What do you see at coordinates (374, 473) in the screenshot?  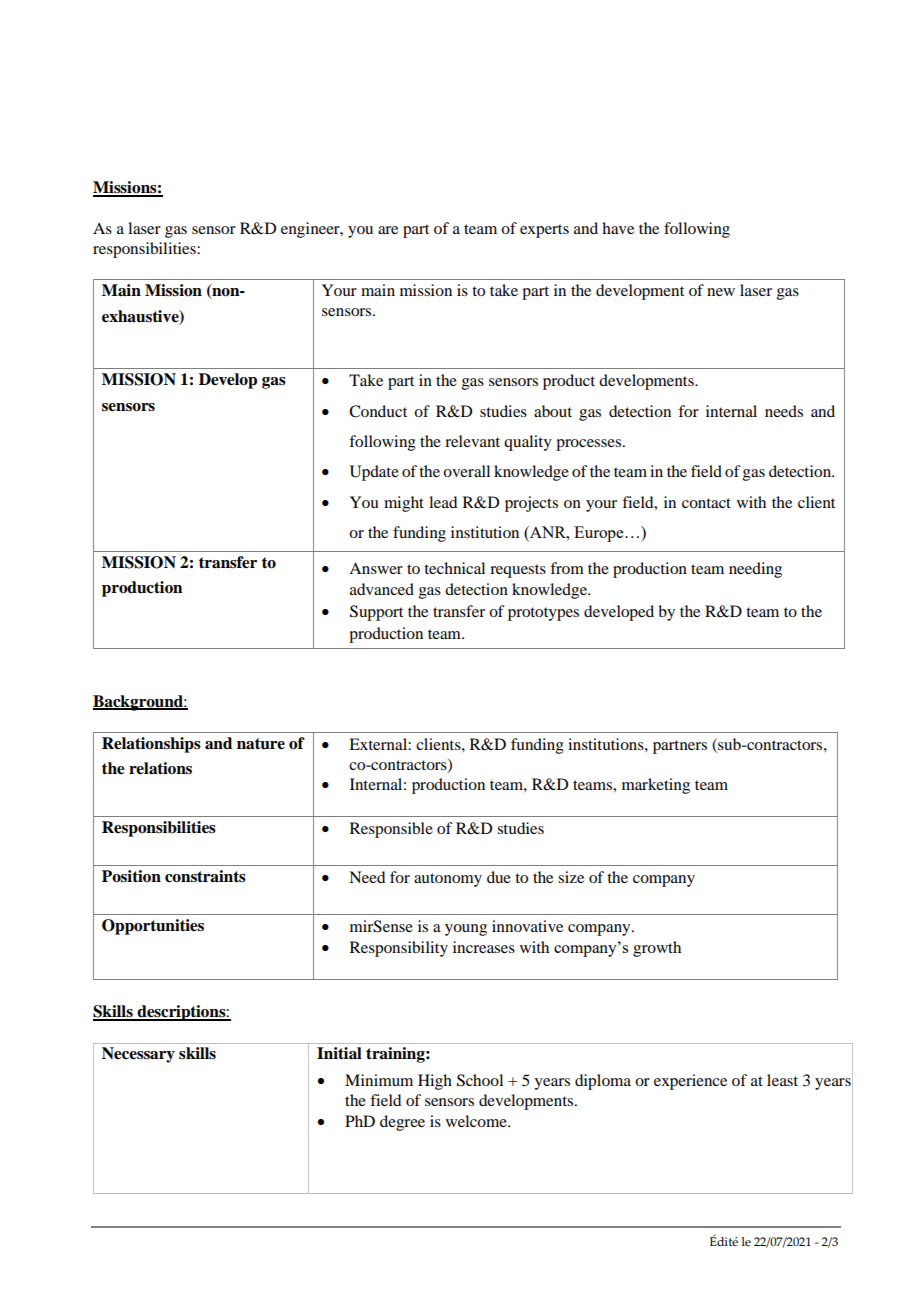 I see `Update` at bounding box center [374, 473].
